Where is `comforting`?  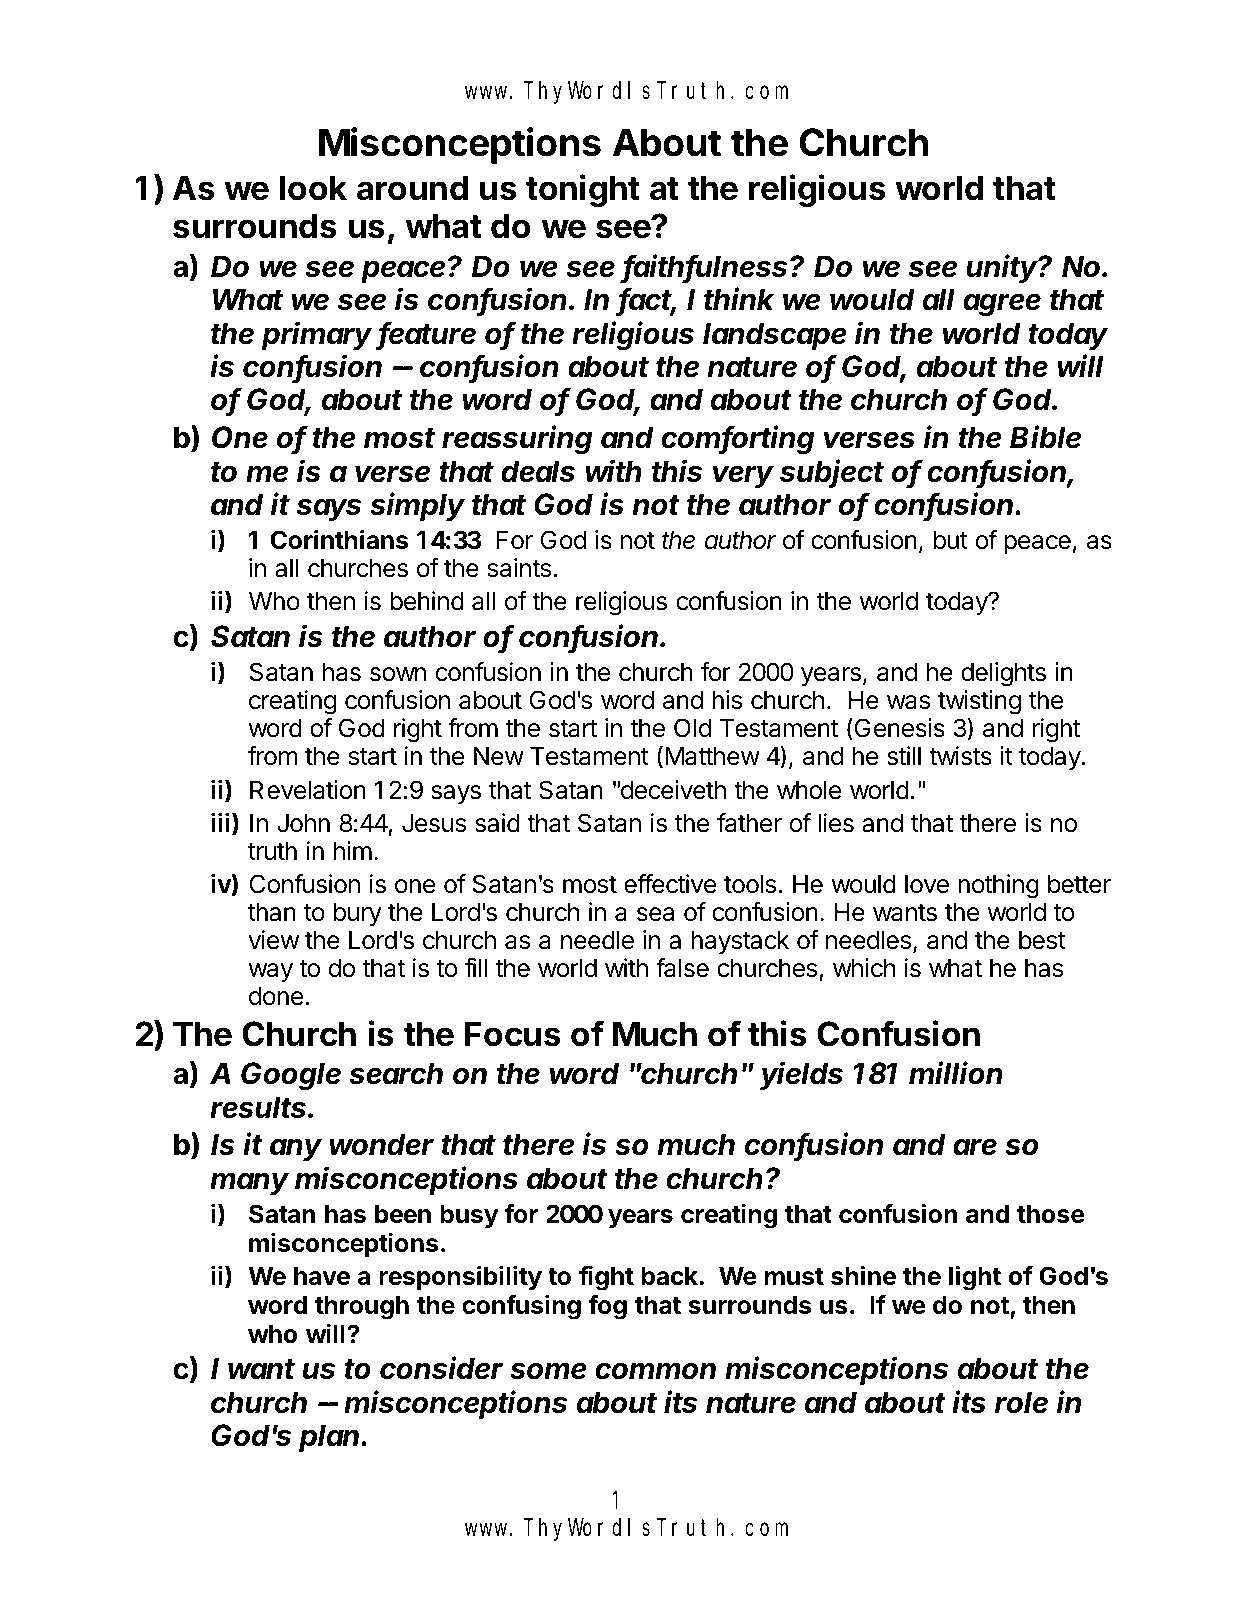 comforting is located at coordinates (738, 440).
